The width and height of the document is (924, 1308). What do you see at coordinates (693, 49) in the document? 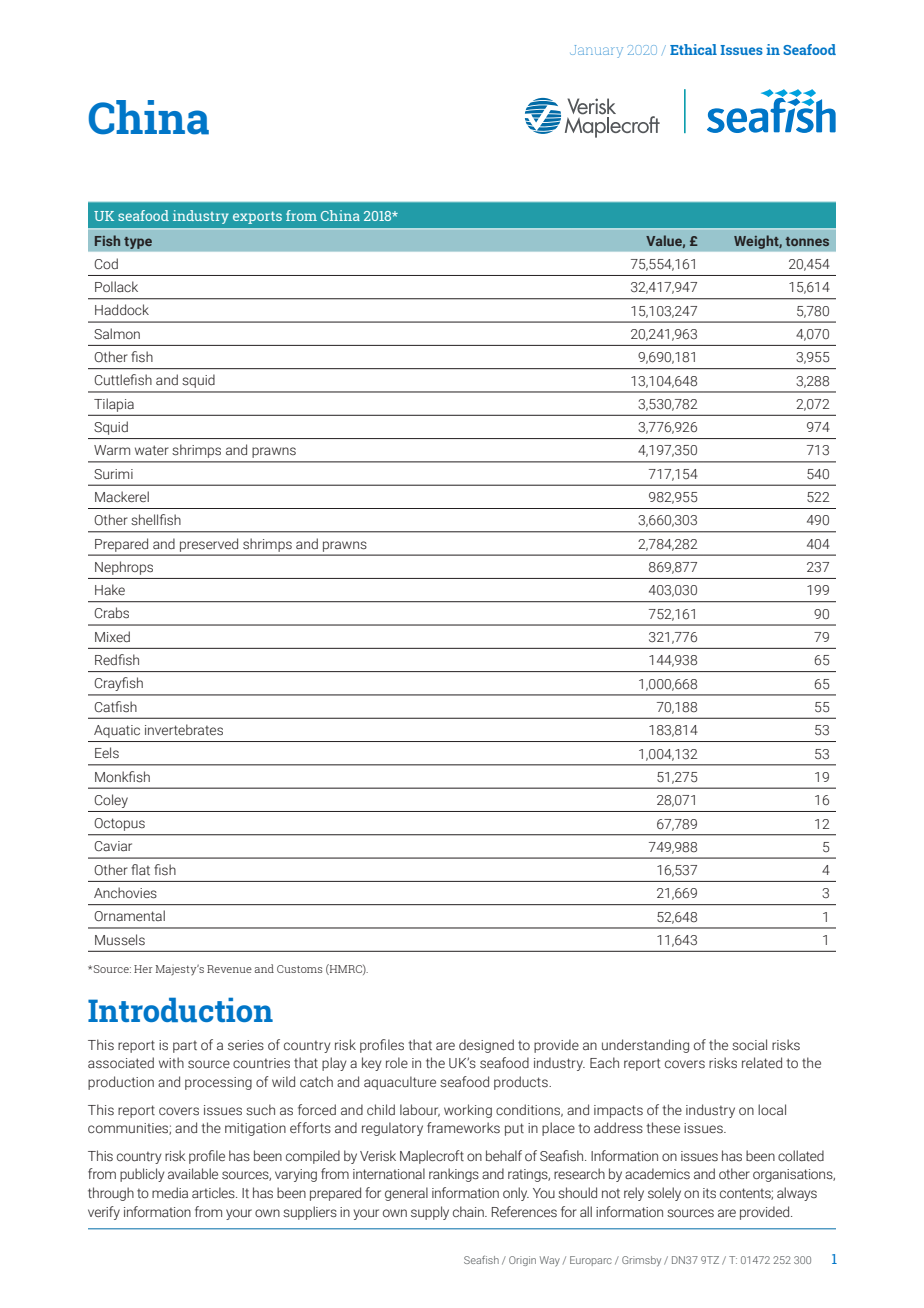
I see `Ethical` at bounding box center [693, 49].
